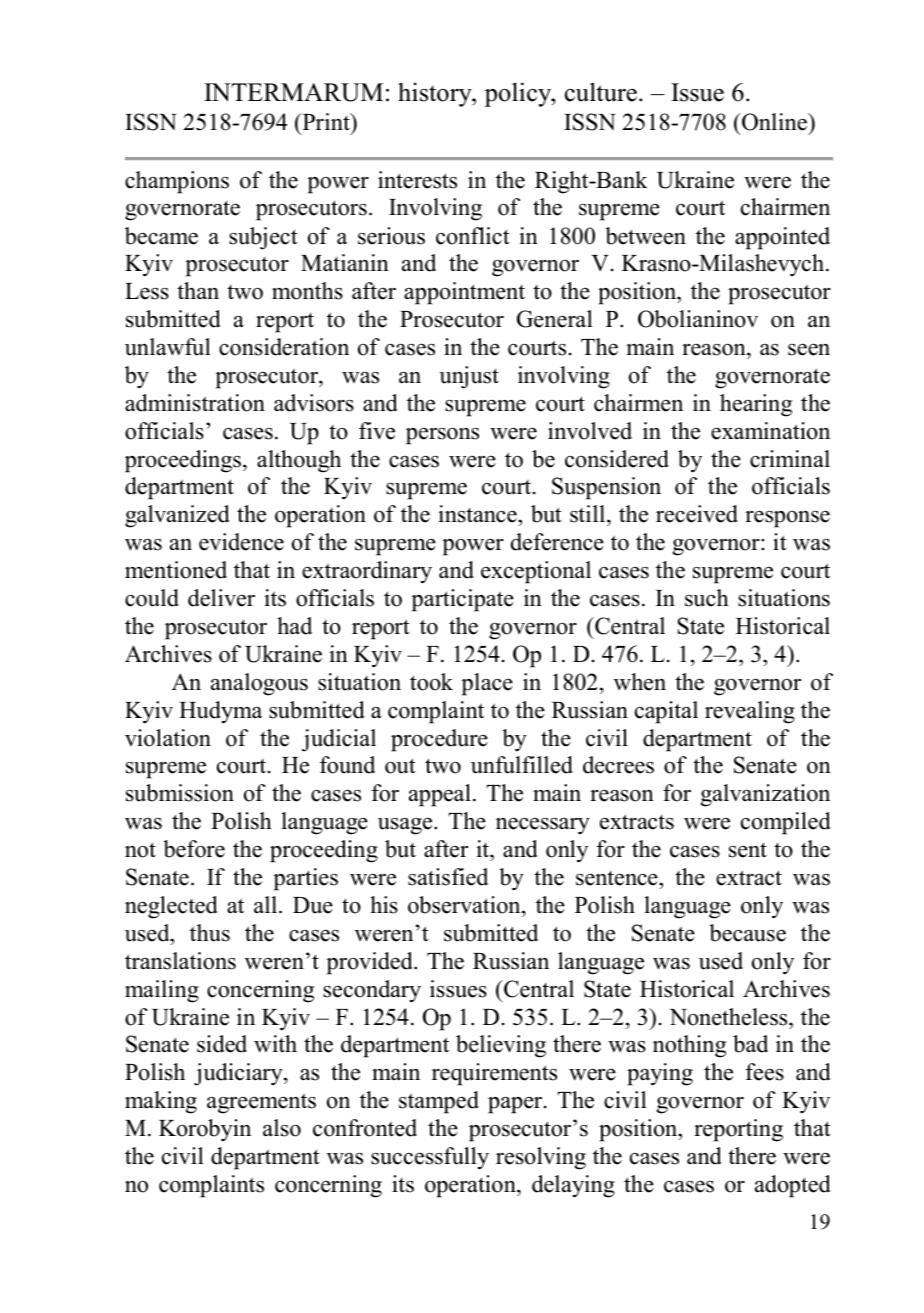  I want to click on such, so click(707, 598).
